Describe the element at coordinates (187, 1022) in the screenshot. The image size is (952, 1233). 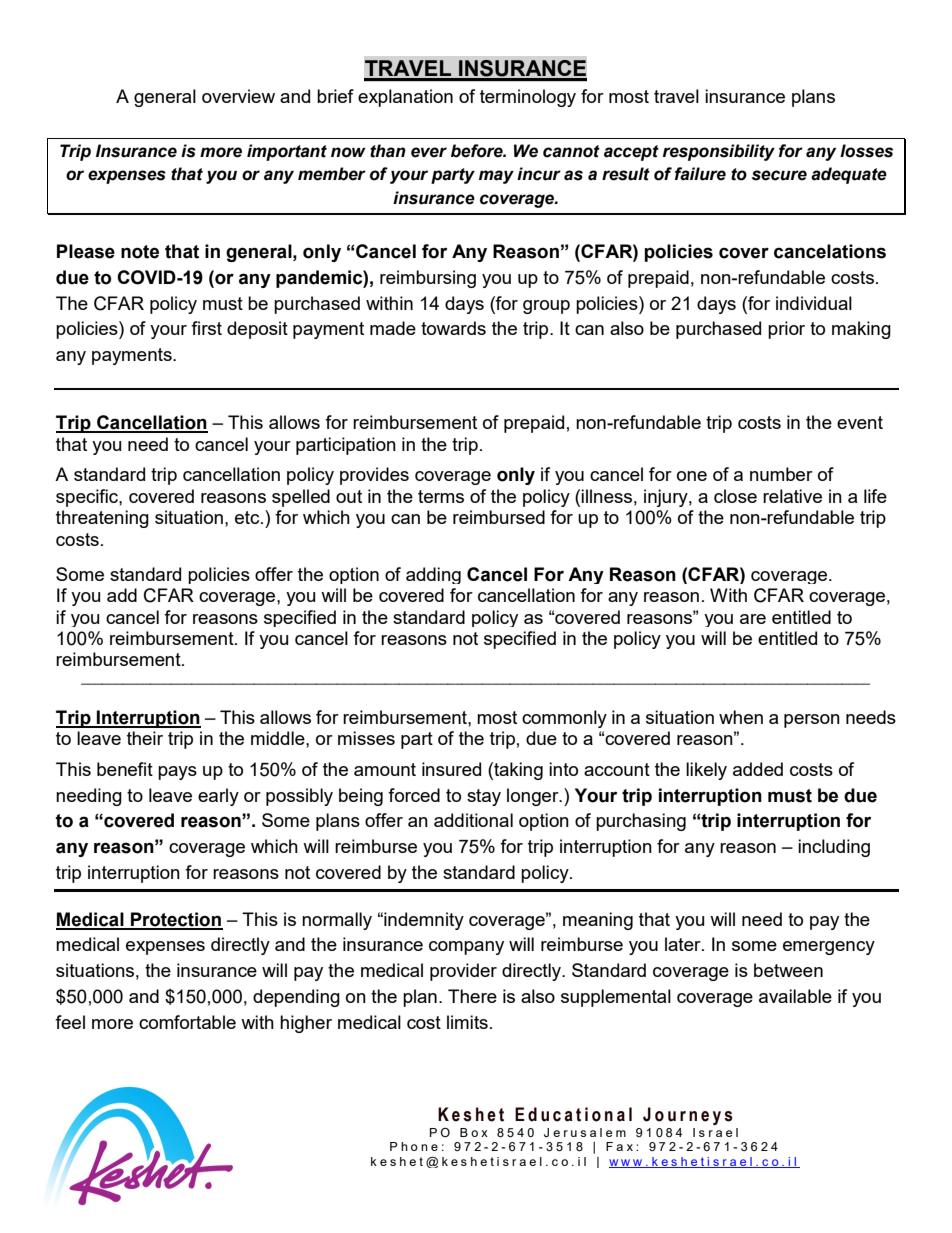
I see `comfortable` at that location.
